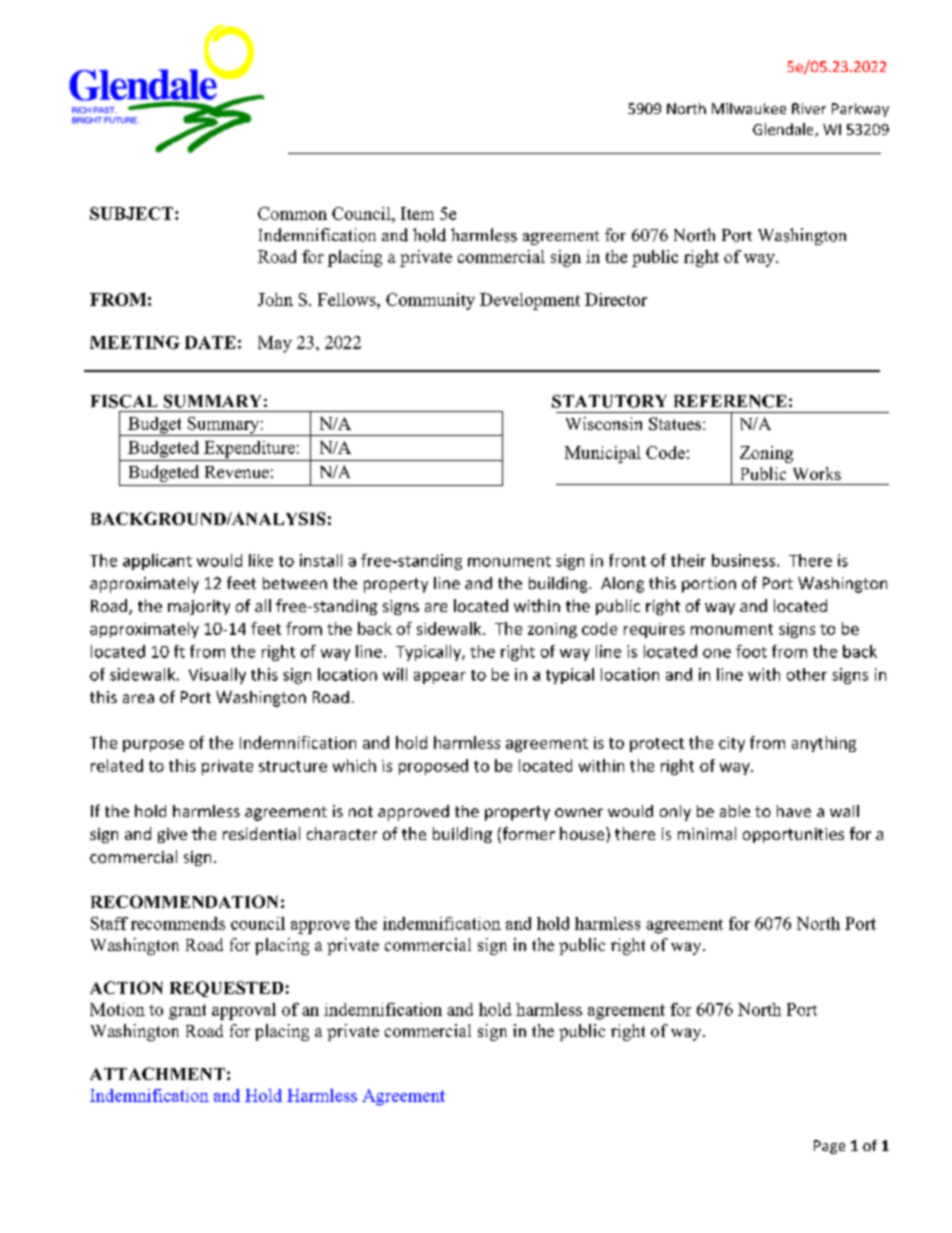 Image resolution: width=952 pixels, height=1233 pixels. What do you see at coordinates (157, 1073) in the screenshot?
I see `ATTACHMENT` at bounding box center [157, 1073].
